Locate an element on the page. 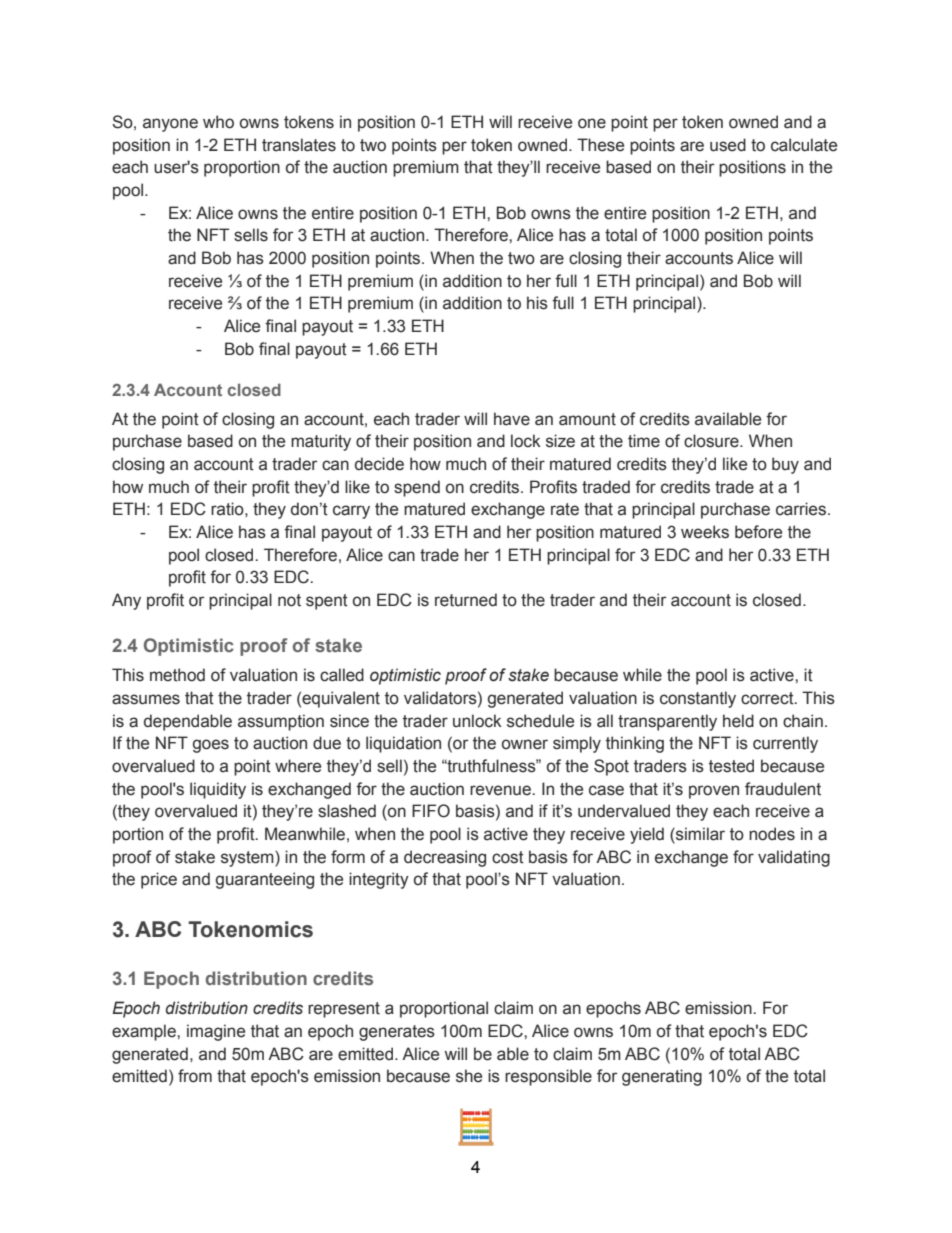 This image has height=1233, width=952. imagine is located at coordinates (216, 1032).
